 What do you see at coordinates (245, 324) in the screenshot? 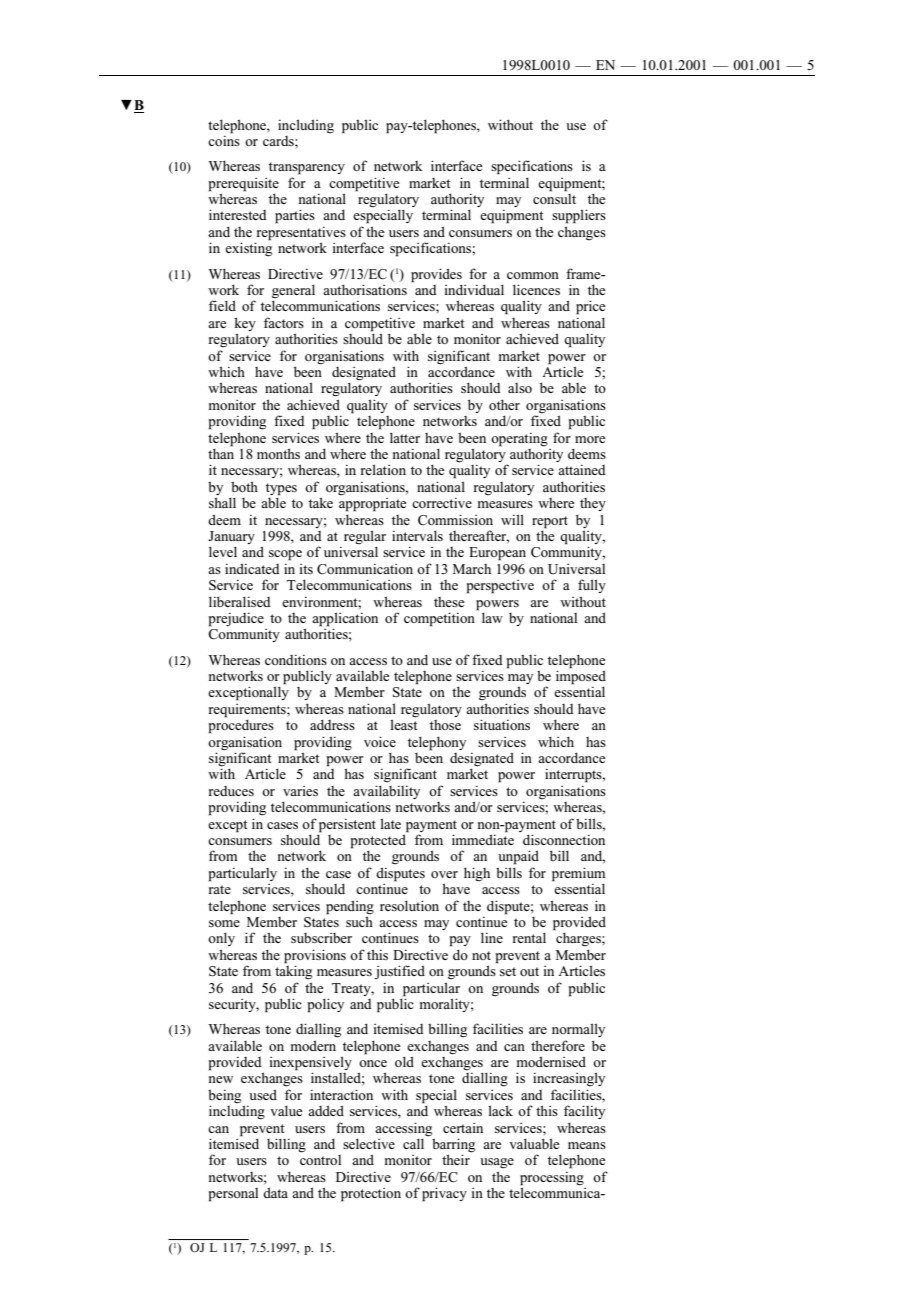
I see `key` at bounding box center [245, 324].
